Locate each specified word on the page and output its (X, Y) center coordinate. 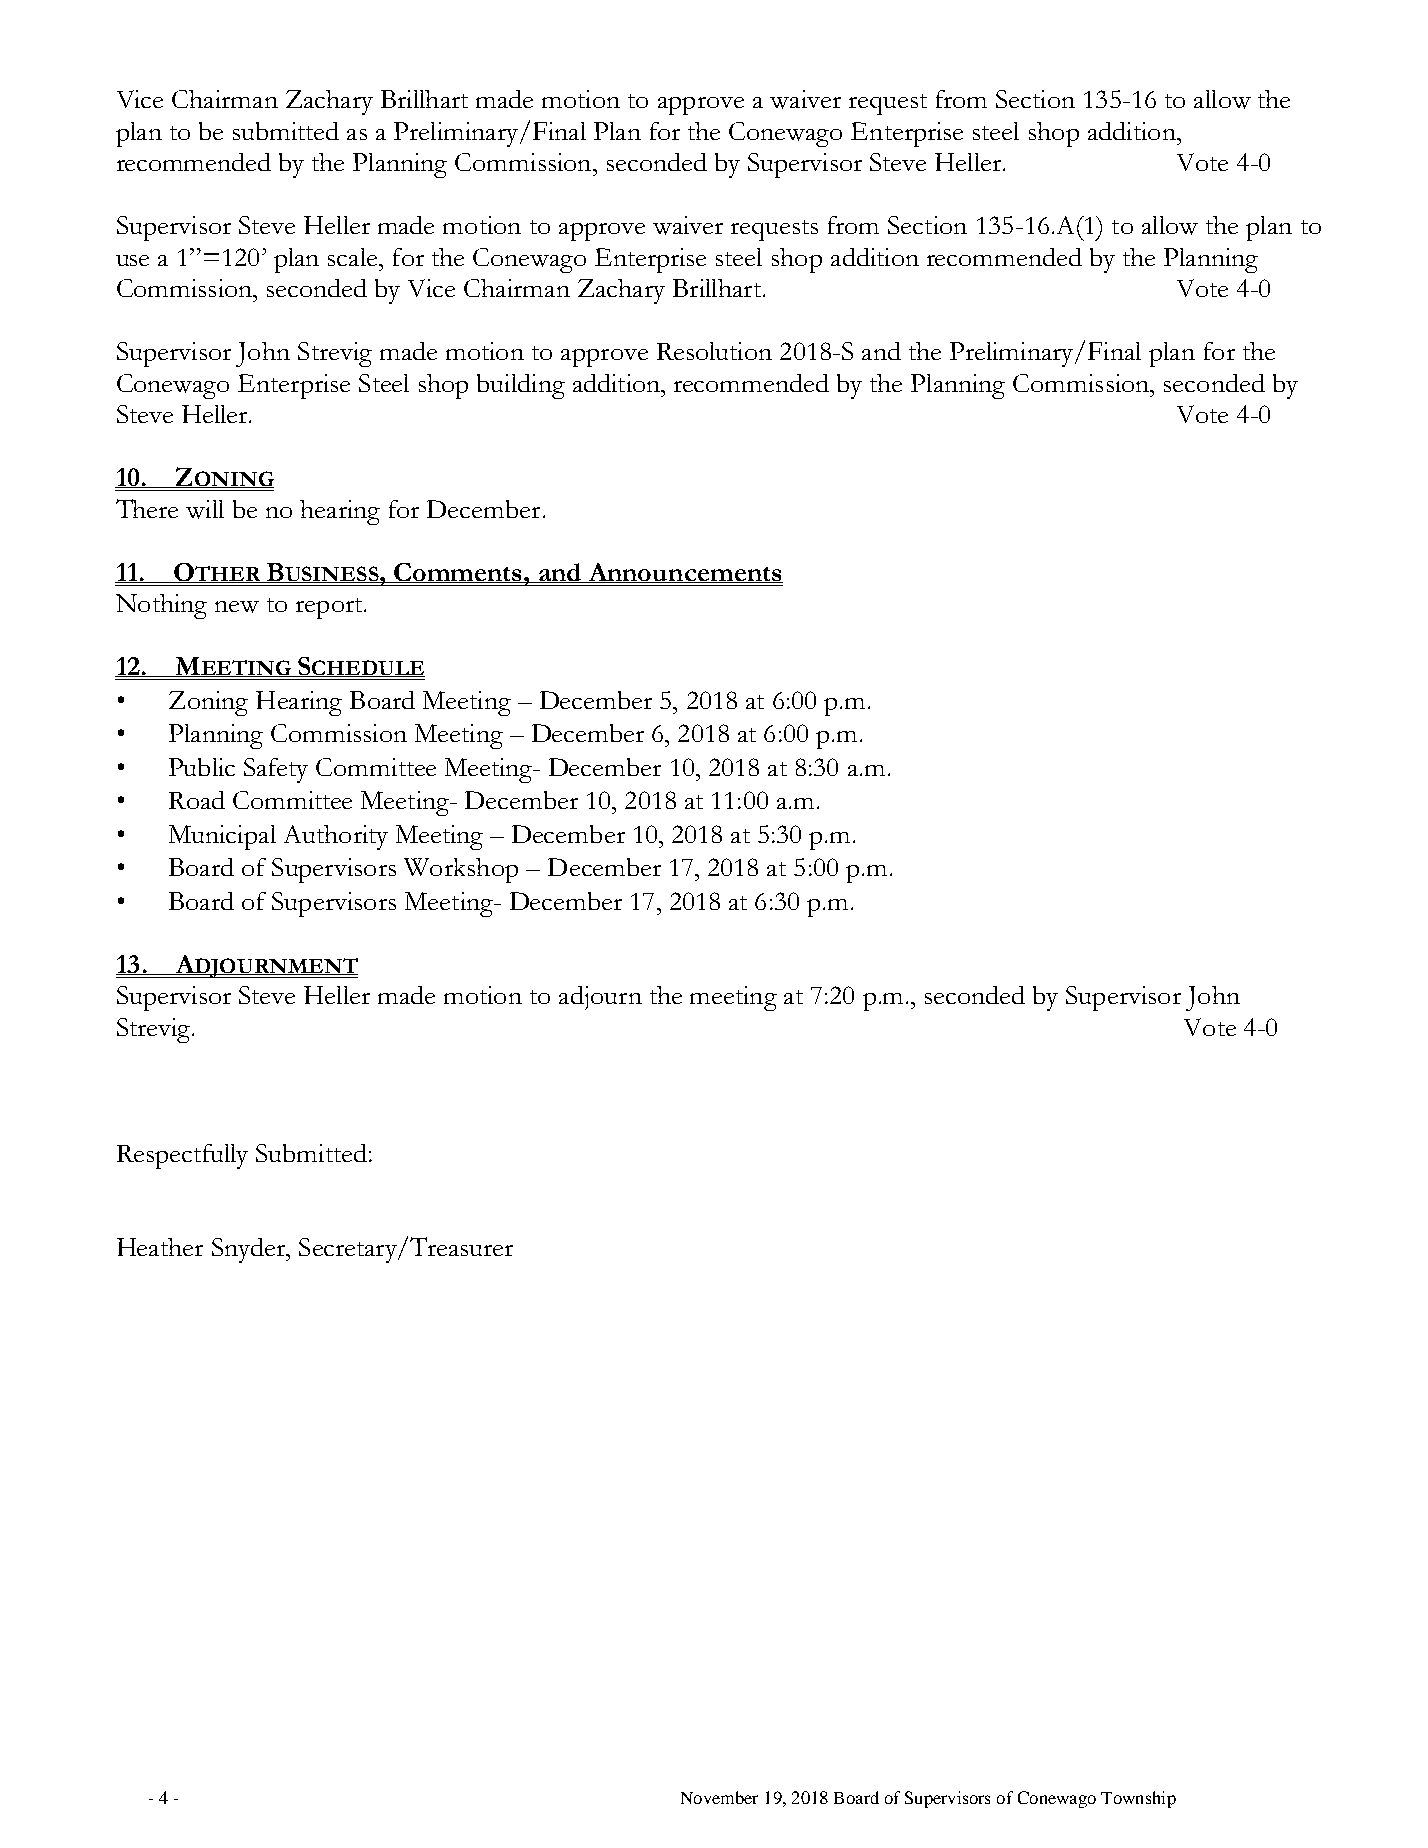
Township (1138, 1799)
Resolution (714, 351)
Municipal (222, 837)
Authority (336, 837)
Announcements (684, 573)
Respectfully (182, 1156)
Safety (276, 770)
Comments (458, 573)
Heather (160, 1247)
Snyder (250, 1250)
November (719, 1797)
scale (354, 257)
